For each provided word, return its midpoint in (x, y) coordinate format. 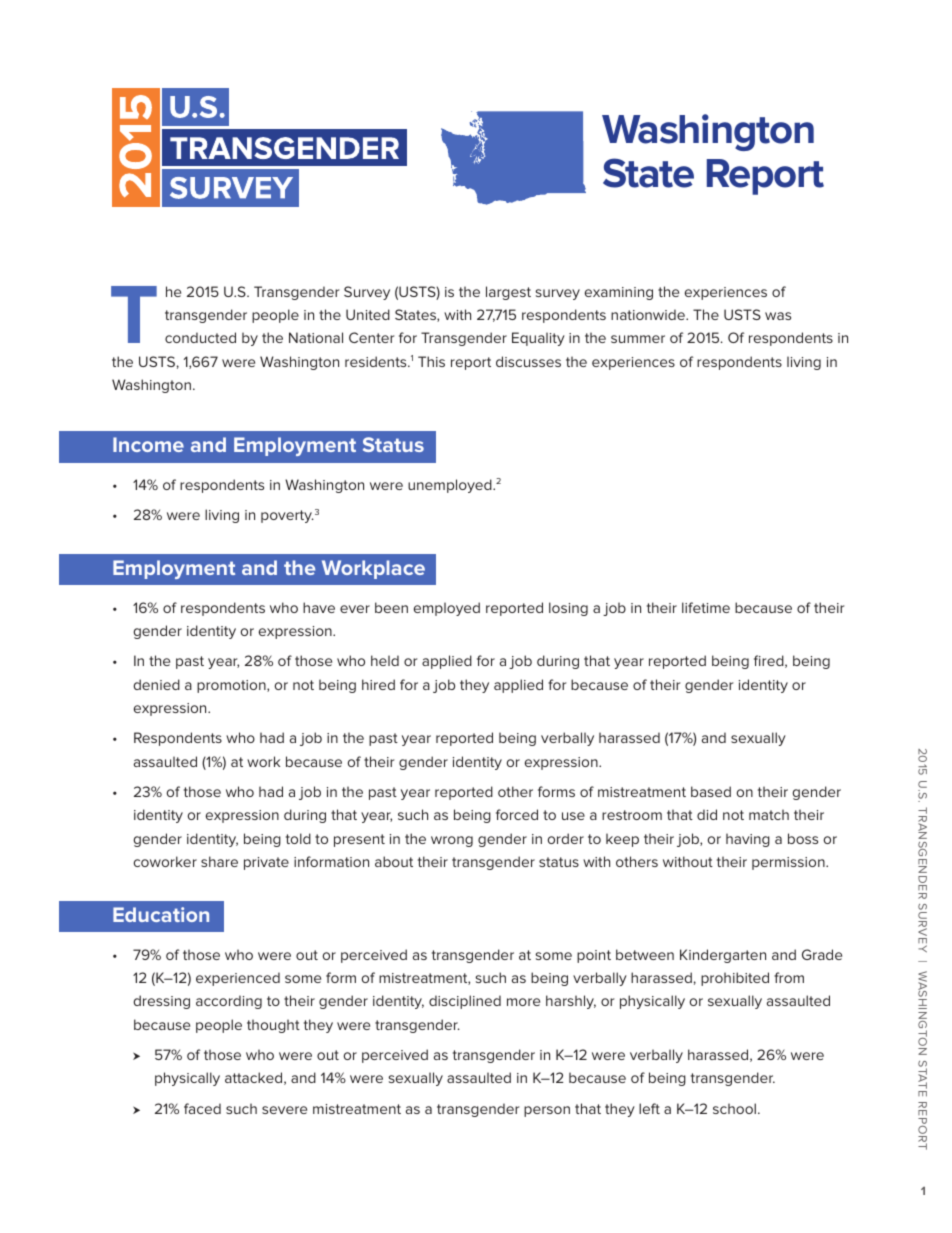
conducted (200, 337)
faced (202, 1108)
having (748, 840)
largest (508, 293)
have (319, 607)
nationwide (649, 314)
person (547, 1111)
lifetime (706, 607)
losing (568, 609)
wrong (452, 841)
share (219, 861)
